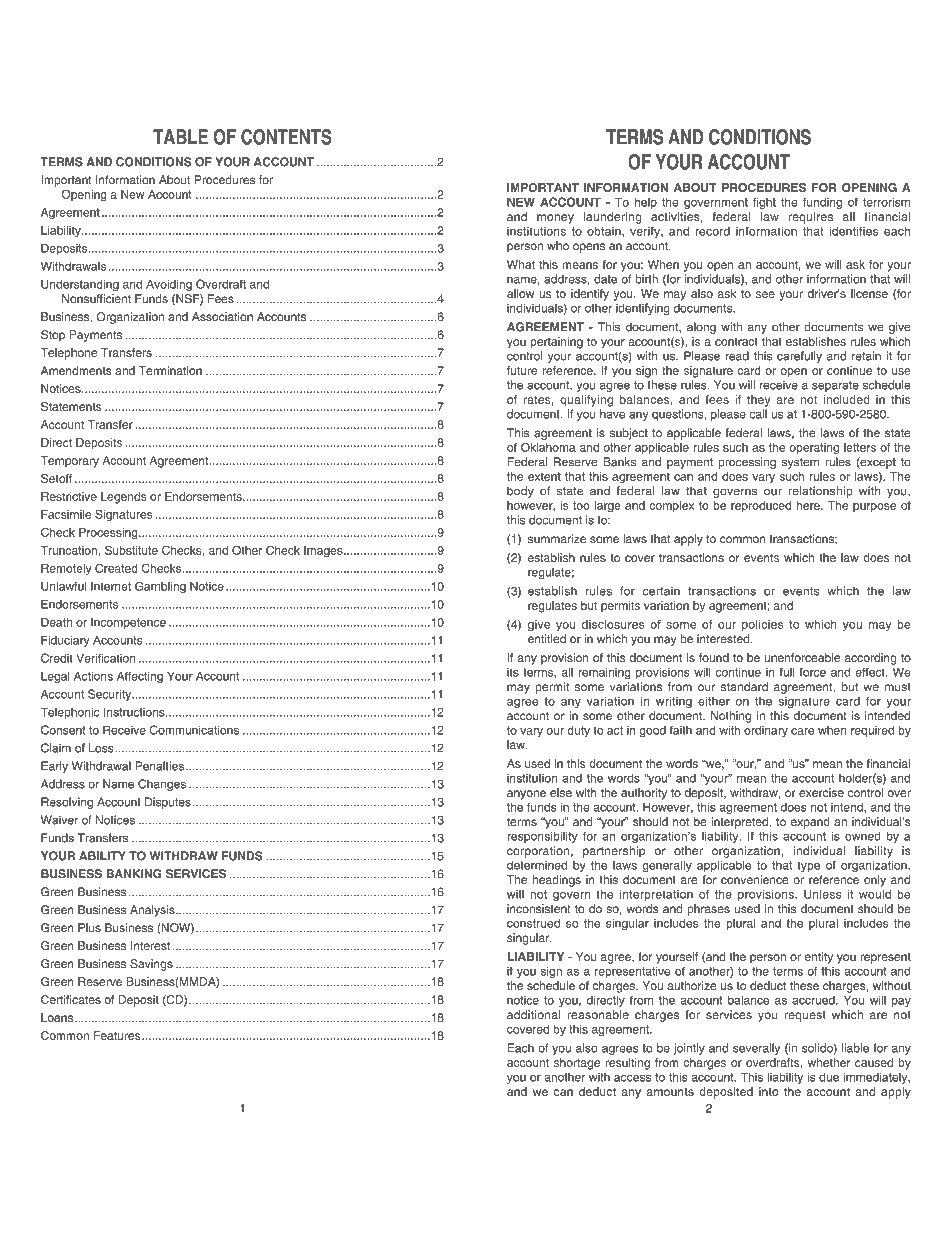 This screenshot has width=952, height=1233. What do you see at coordinates (180, 137) in the screenshot?
I see `TABLE` at bounding box center [180, 137].
